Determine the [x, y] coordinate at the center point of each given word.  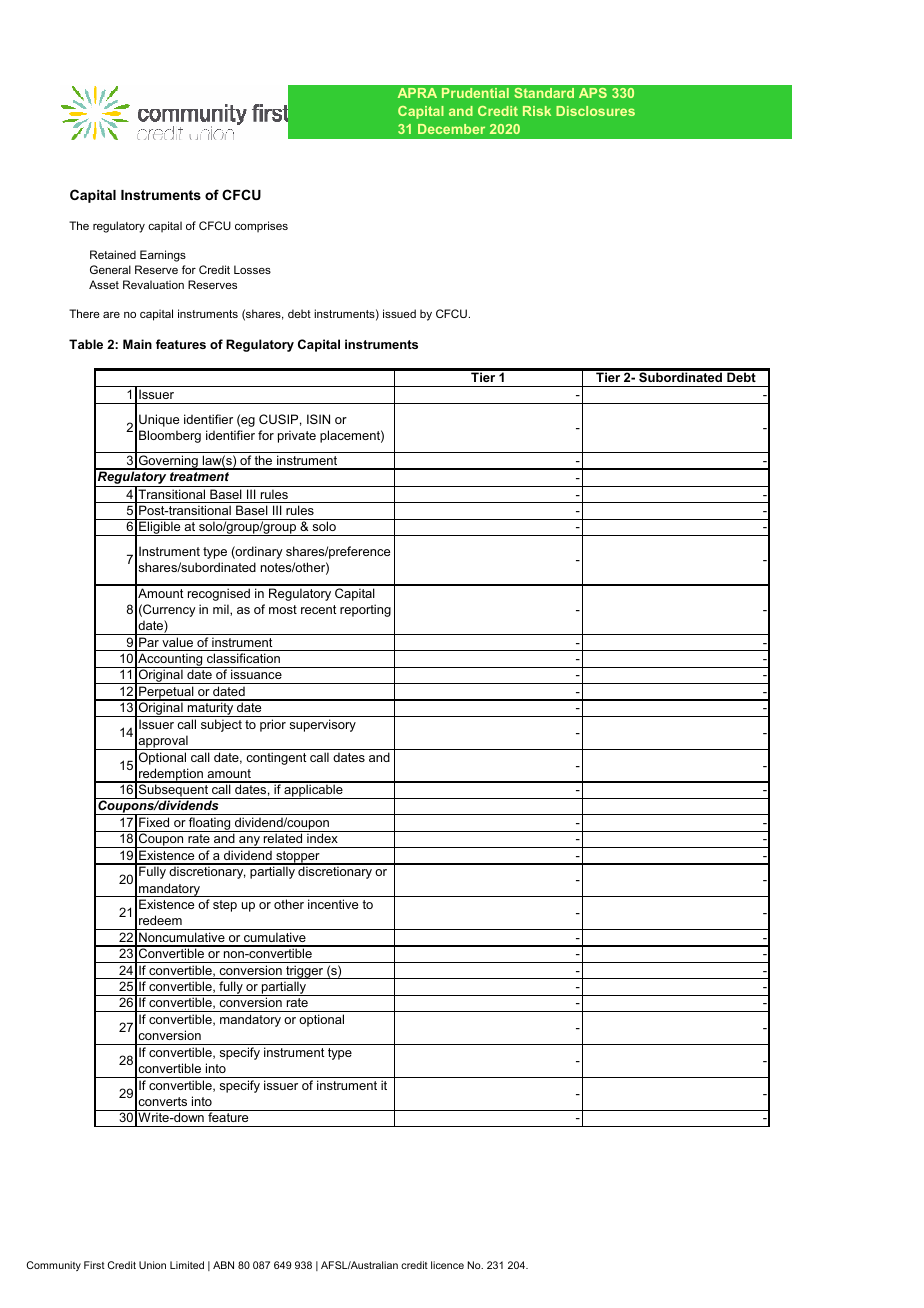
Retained [113, 254]
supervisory [323, 725]
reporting [365, 610]
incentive [333, 904]
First [94, 1265]
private [297, 436]
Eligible [160, 528]
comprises [261, 227]
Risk [537, 111]
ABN [223, 1265]
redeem [160, 920]
